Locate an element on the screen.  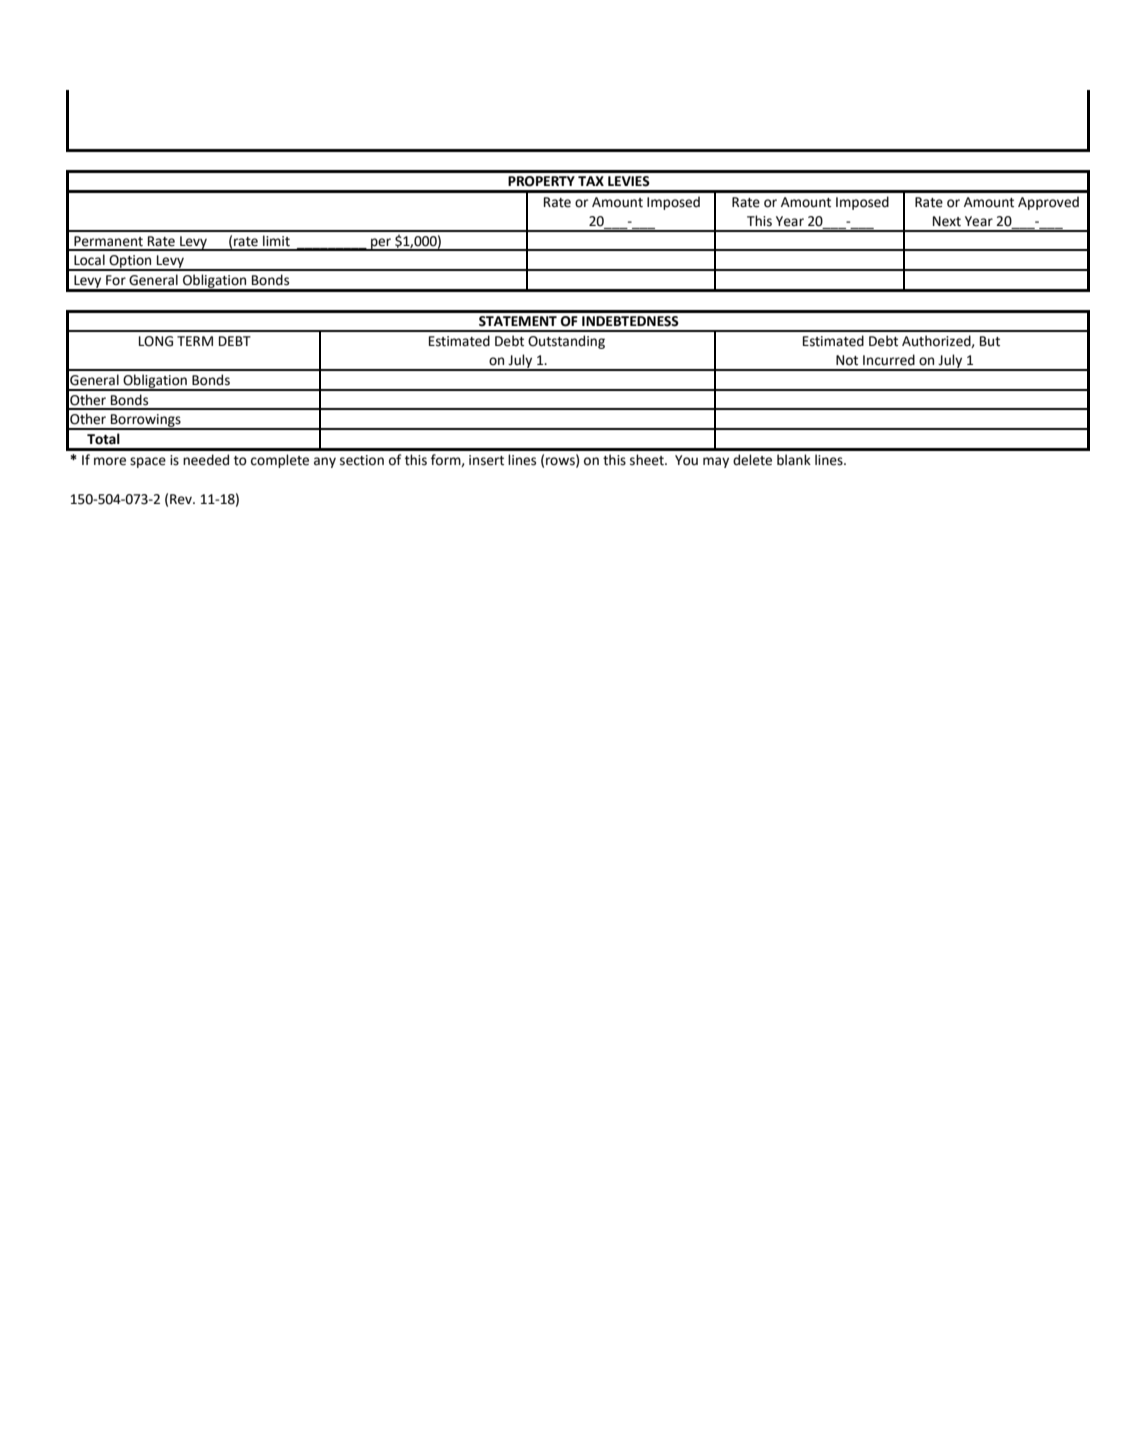
sheet is located at coordinates (648, 460).
